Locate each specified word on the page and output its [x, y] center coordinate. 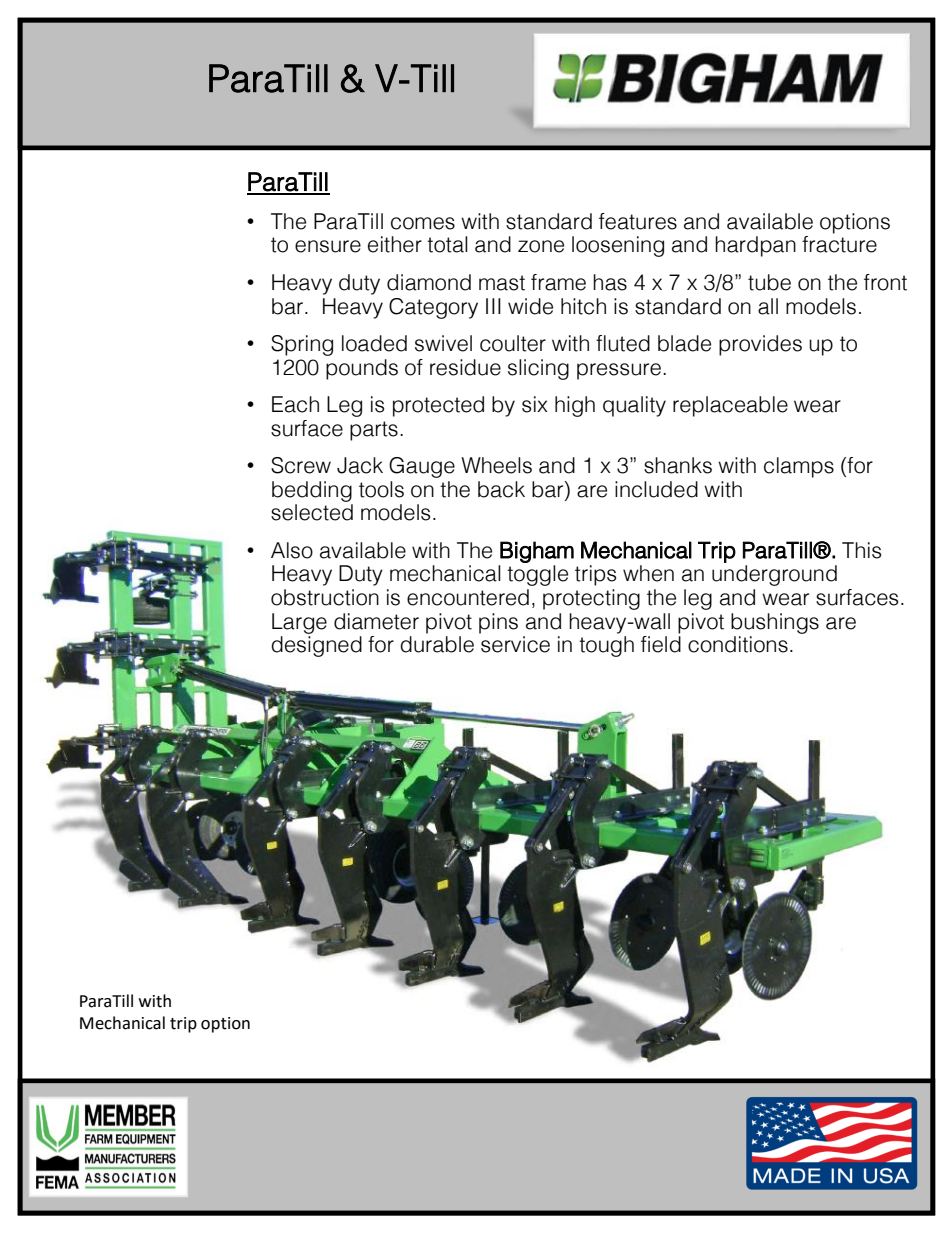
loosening [618, 246]
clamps [799, 467]
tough [606, 646]
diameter [376, 621]
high [575, 406]
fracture [839, 244]
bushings [775, 623]
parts [374, 431]
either [395, 244]
